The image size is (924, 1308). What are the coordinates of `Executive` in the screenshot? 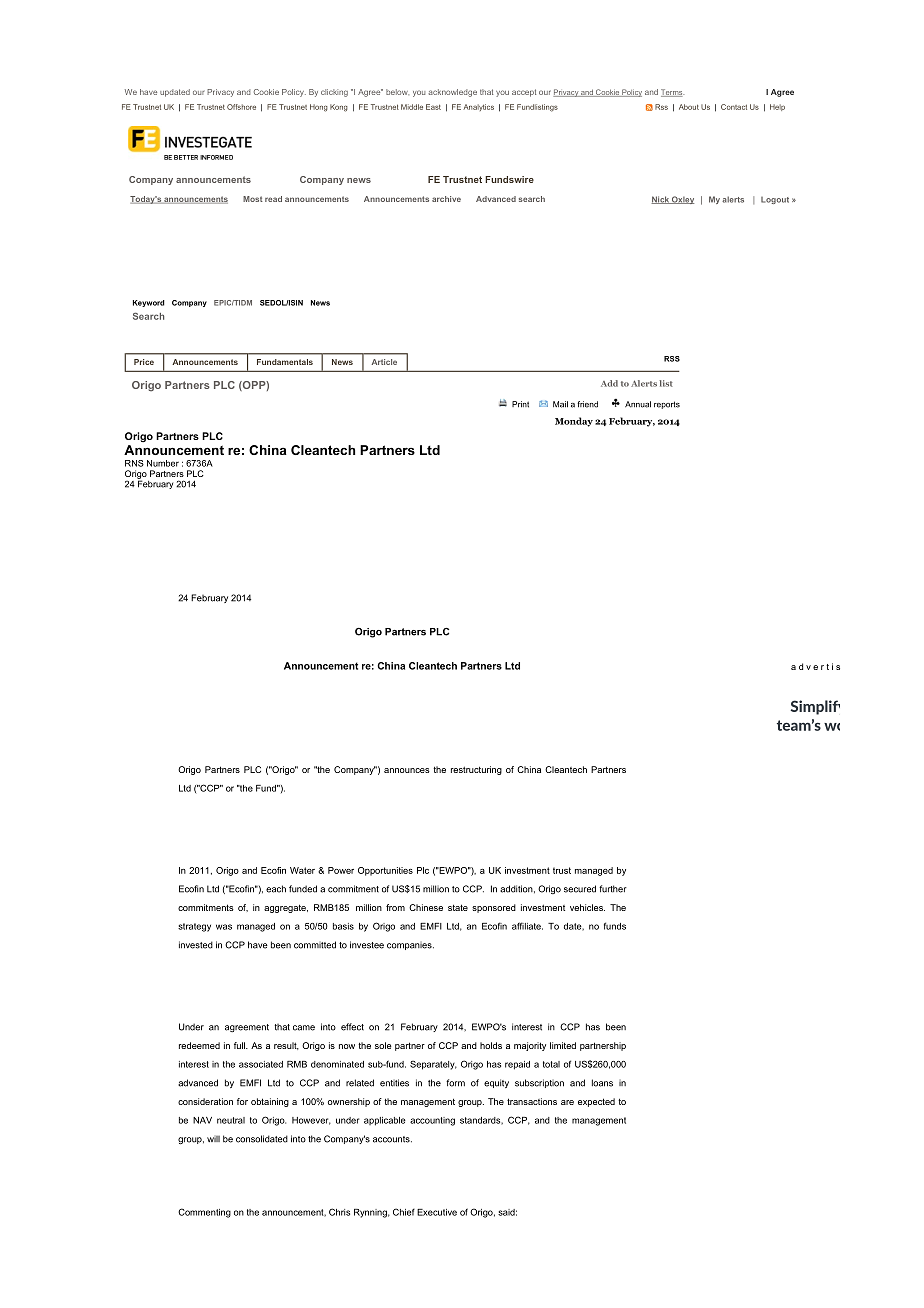 It's located at (437, 1212).
